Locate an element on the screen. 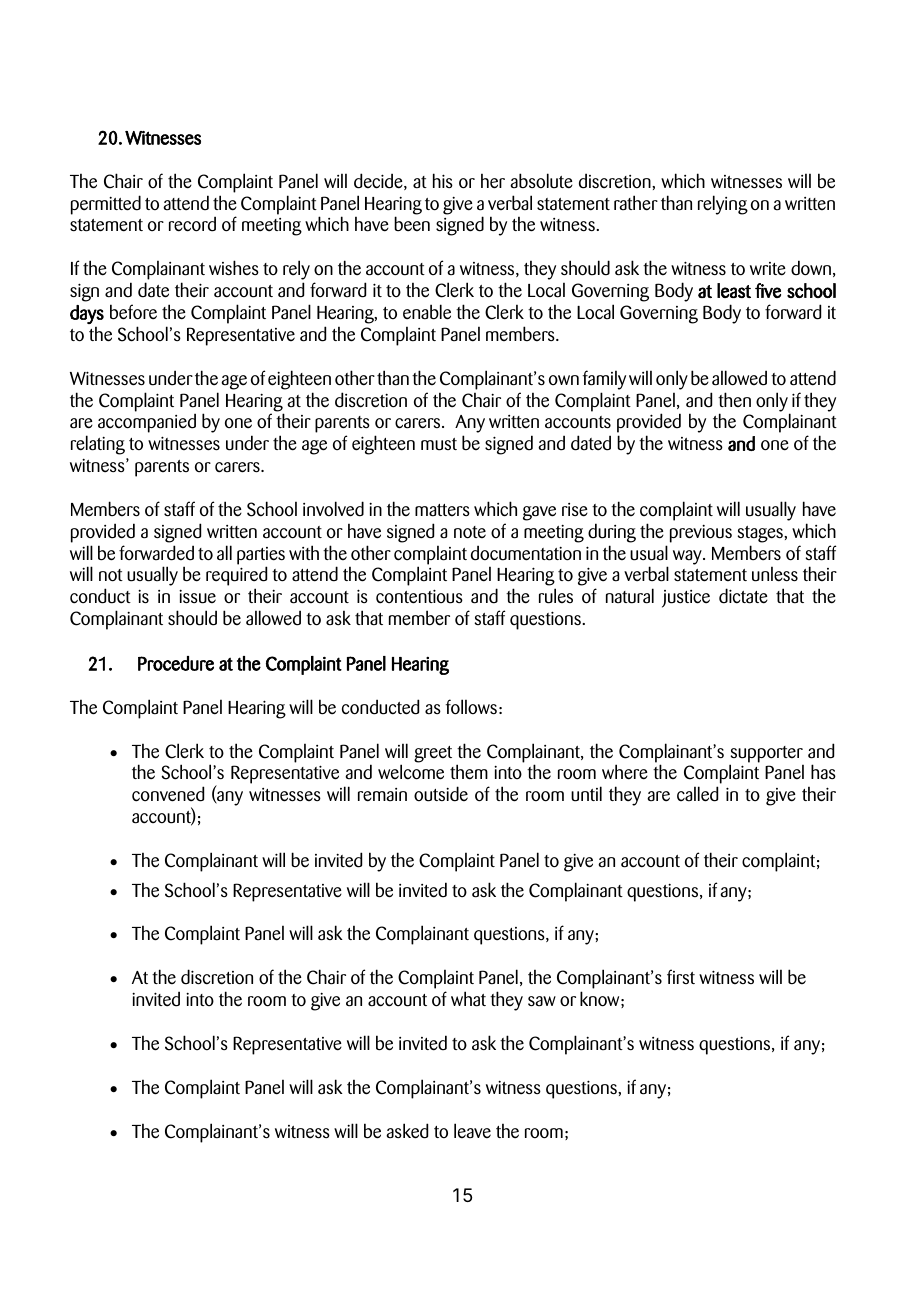 The height and width of the screenshot is (1307, 924). follows is located at coordinates (471, 707).
